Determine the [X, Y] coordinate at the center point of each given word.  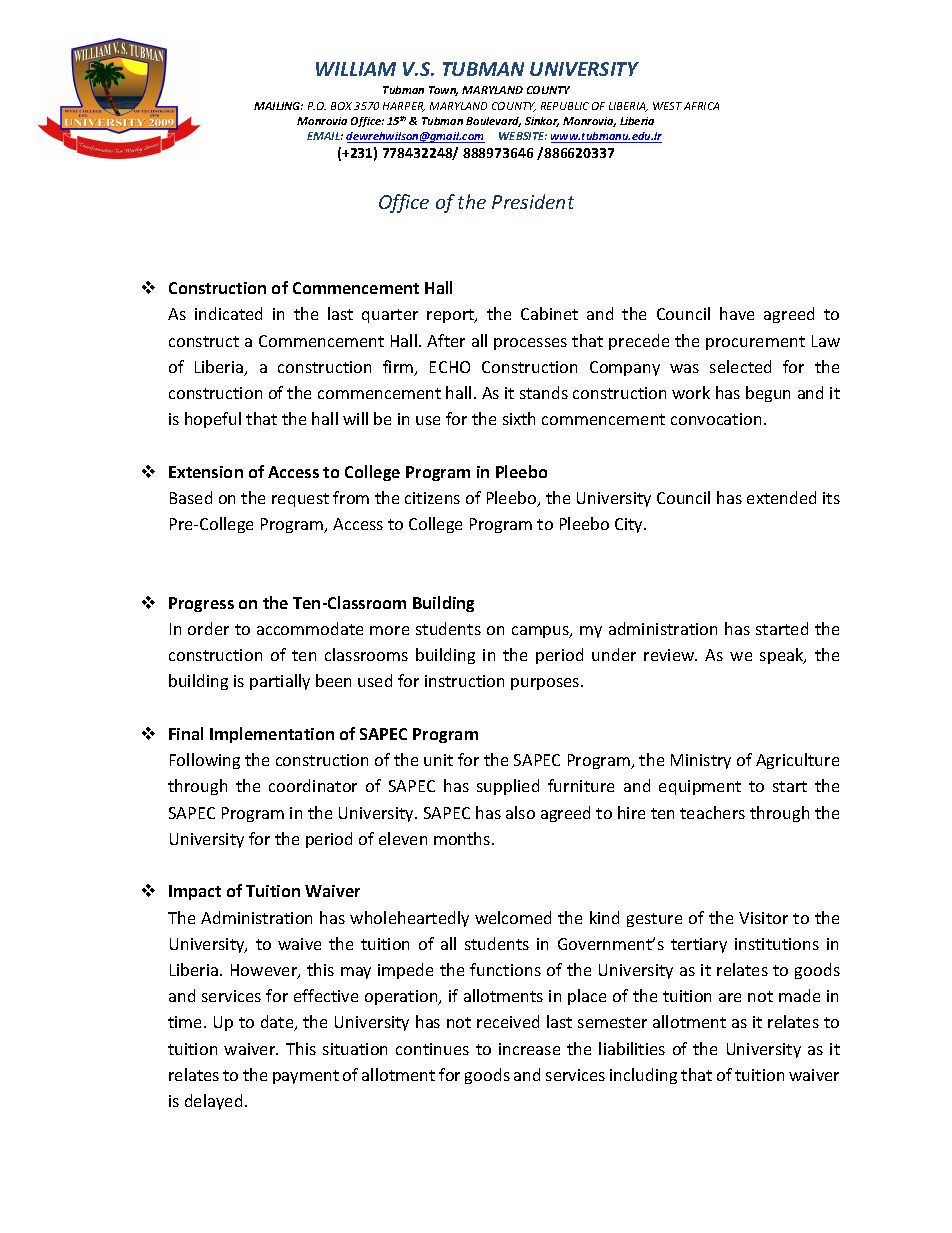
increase [529, 1049]
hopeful [213, 420]
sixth [519, 418]
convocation [716, 419]
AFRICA [701, 106]
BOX [341, 106]
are [730, 997]
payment [306, 1077]
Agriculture [797, 761]
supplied [508, 787]
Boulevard [493, 122]
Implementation [272, 735]
